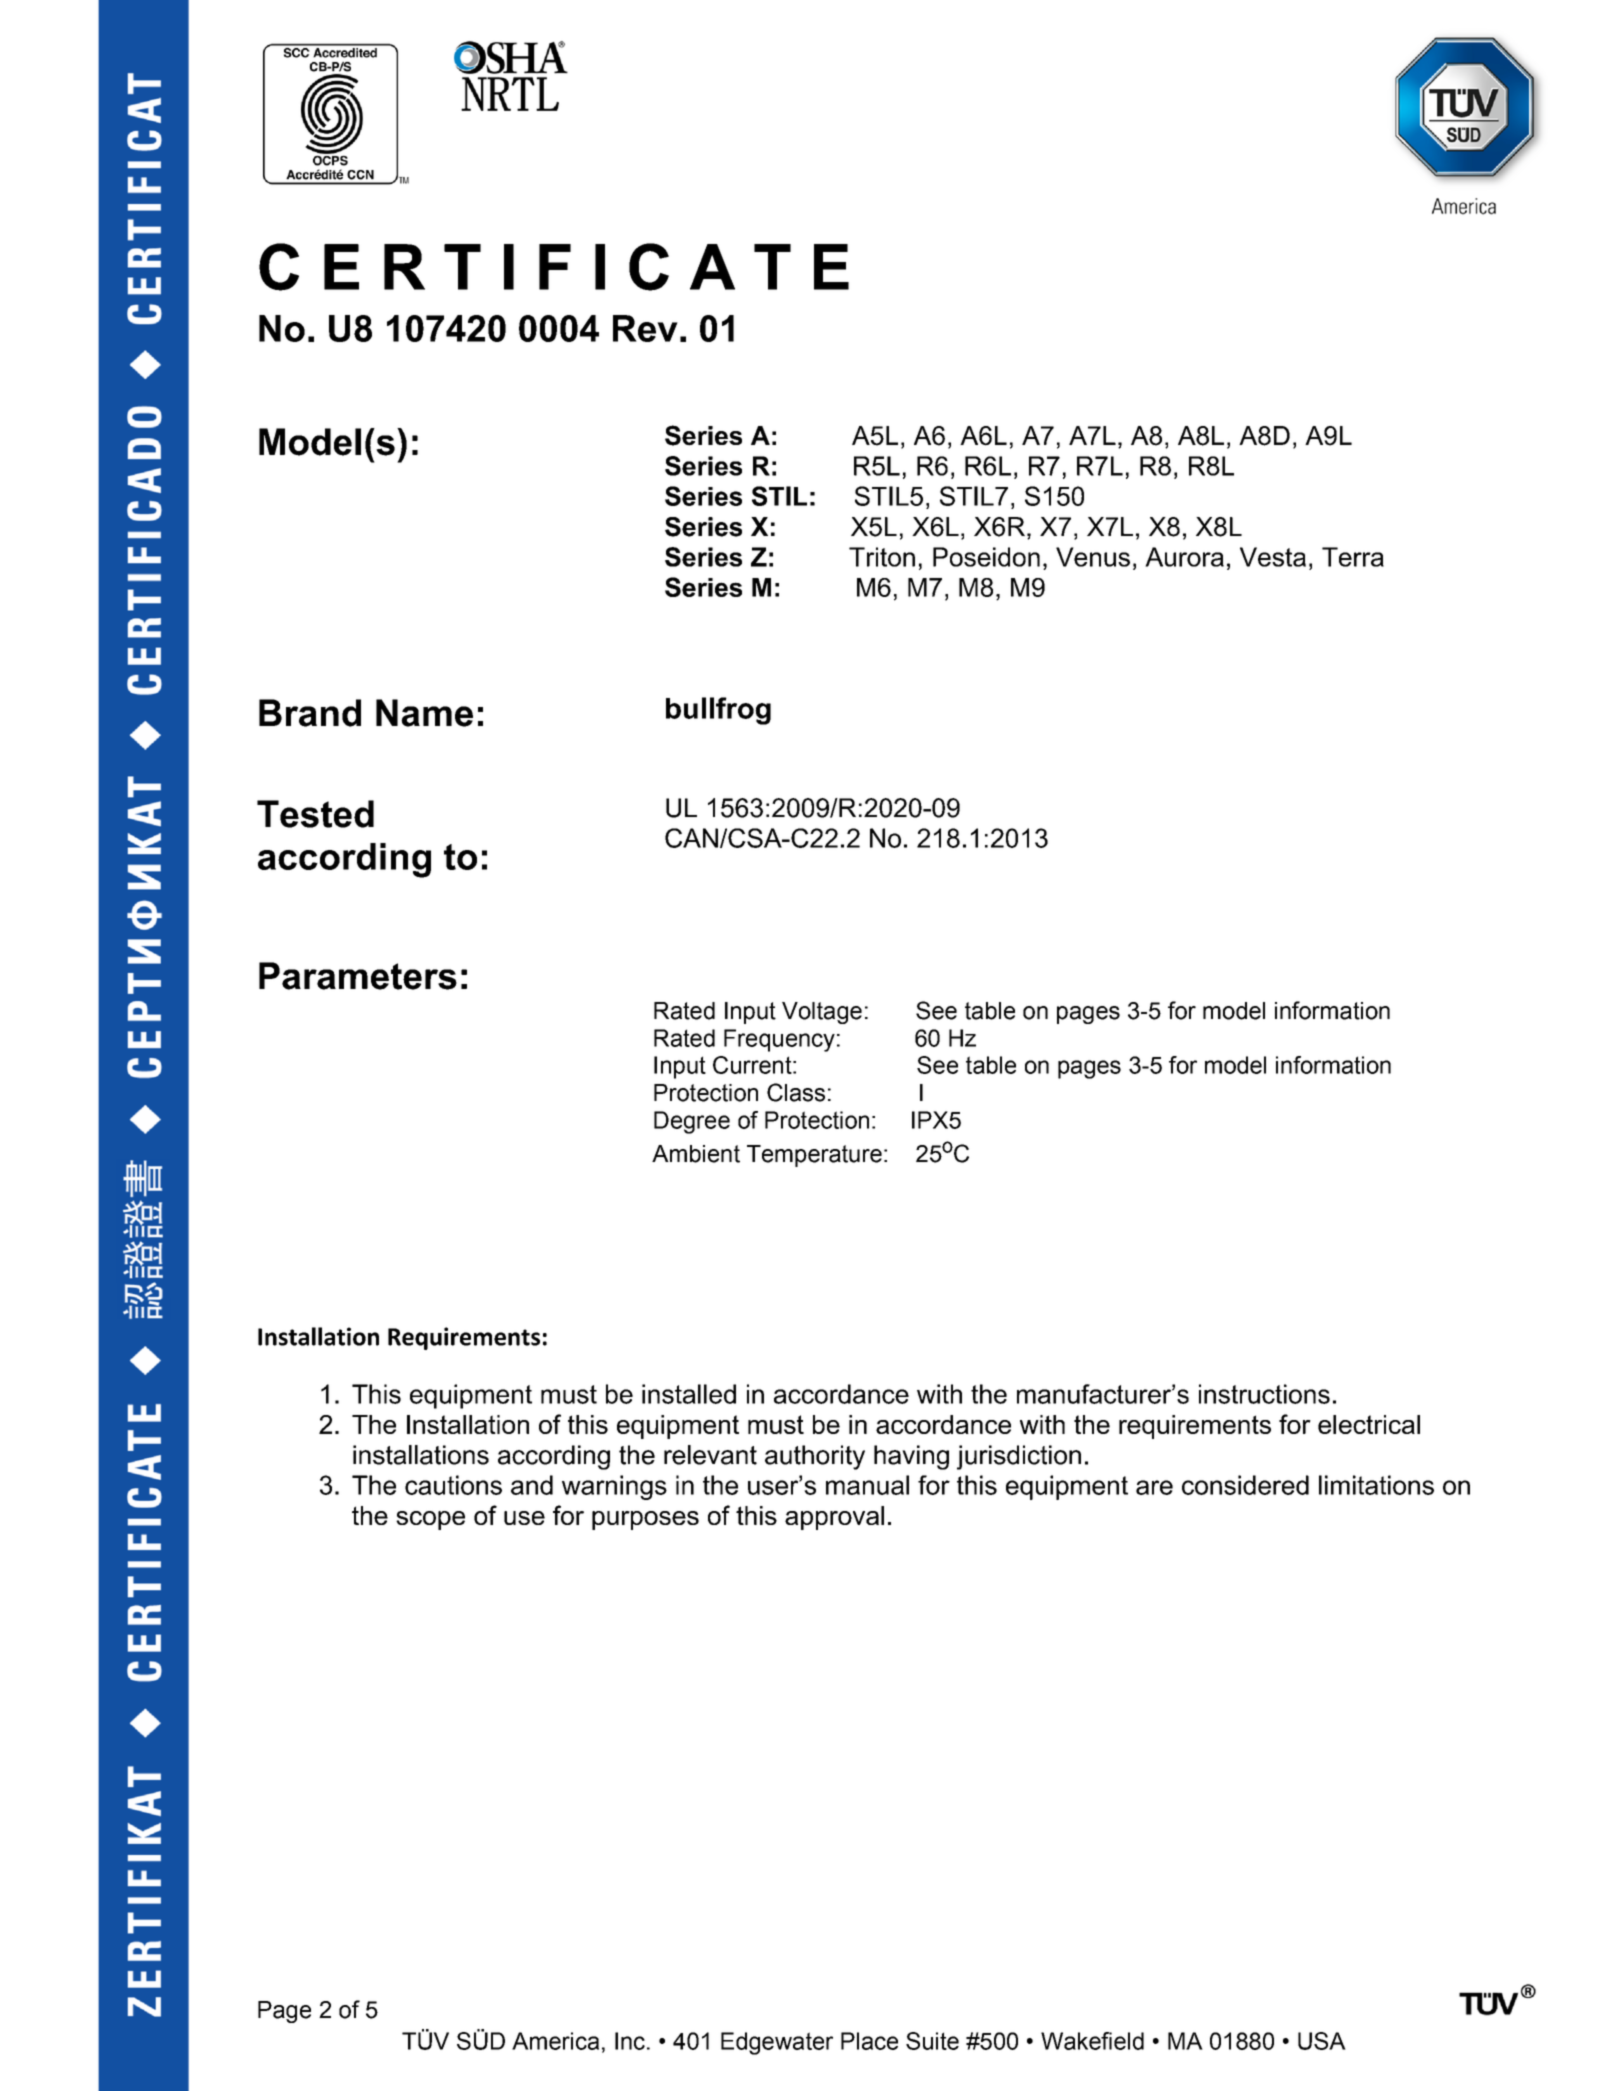  I want to click on approval, so click(834, 1518).
